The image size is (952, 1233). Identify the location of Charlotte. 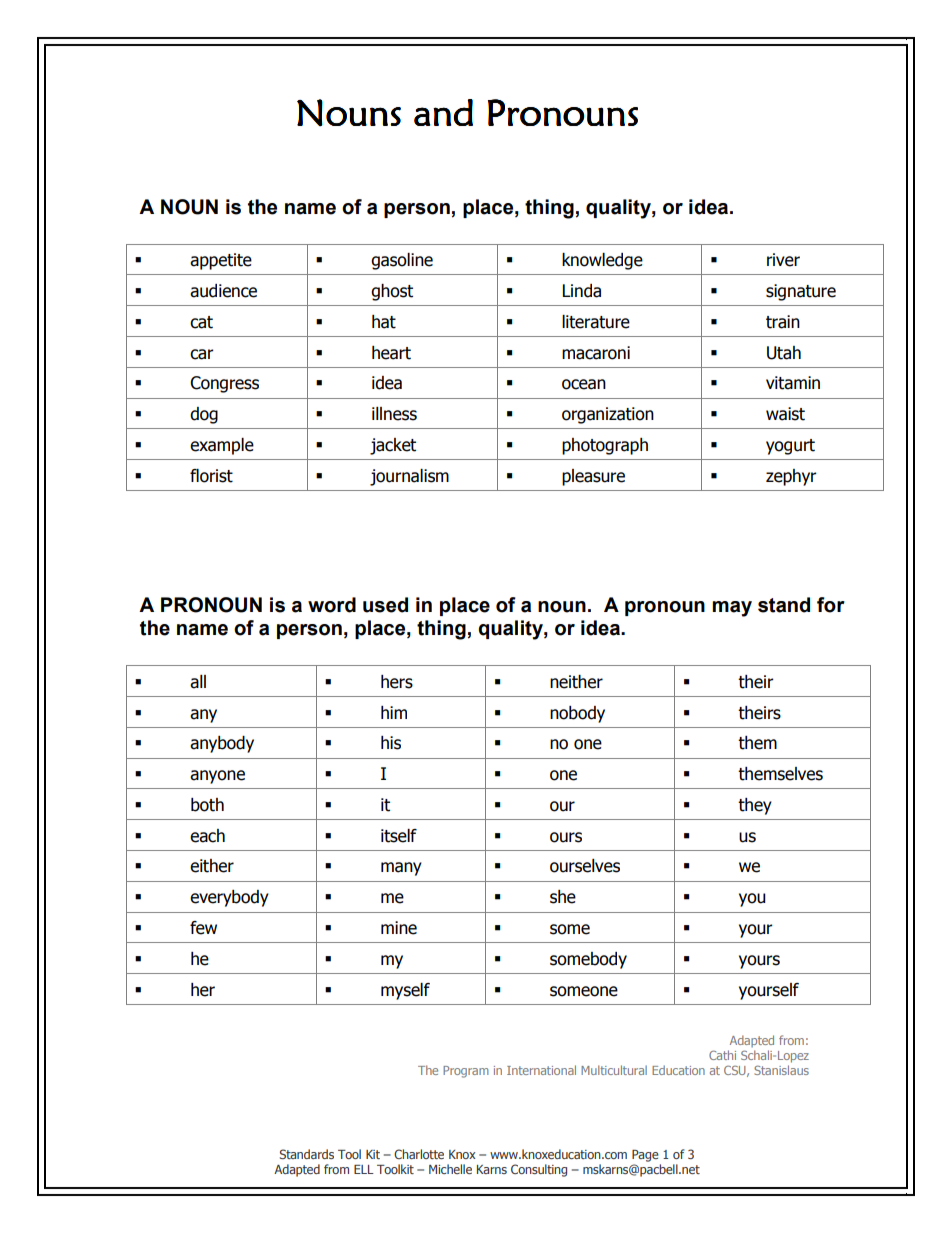
(419, 1154).
